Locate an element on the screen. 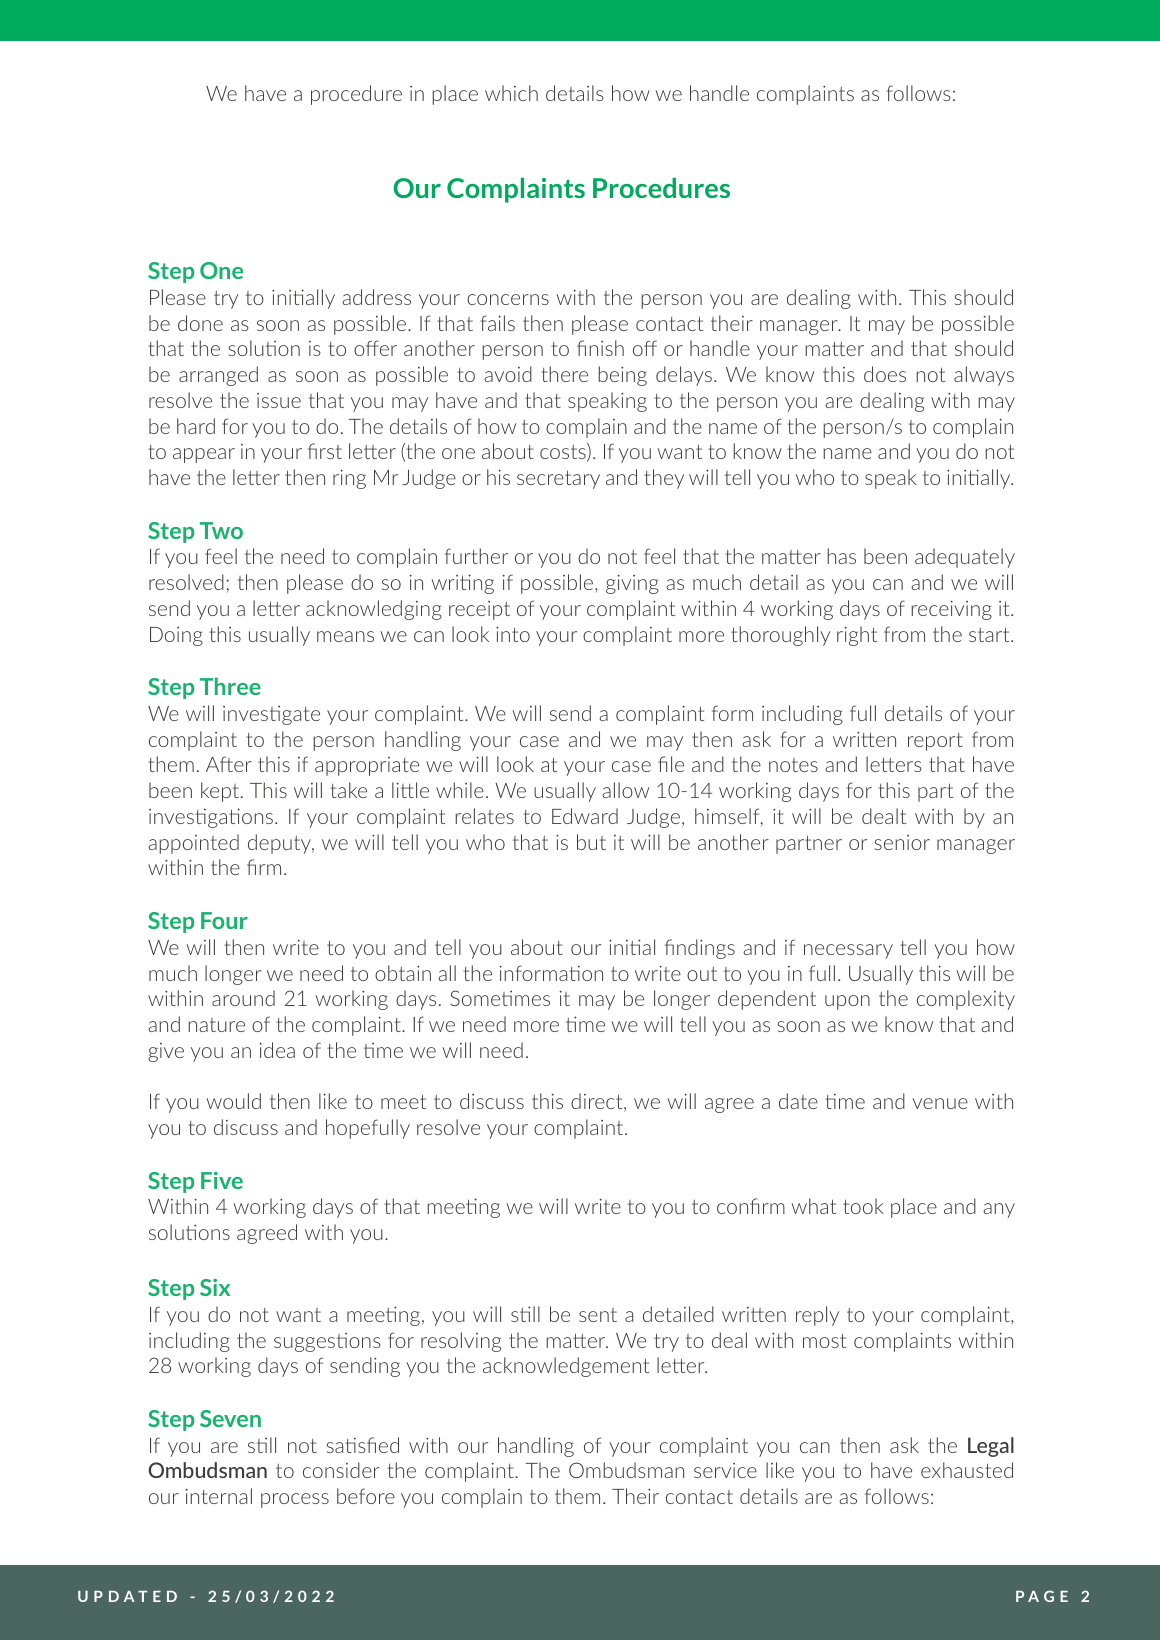 Image resolution: width=1160 pixels, height=1640 pixels. process is located at coordinates (295, 1500).
